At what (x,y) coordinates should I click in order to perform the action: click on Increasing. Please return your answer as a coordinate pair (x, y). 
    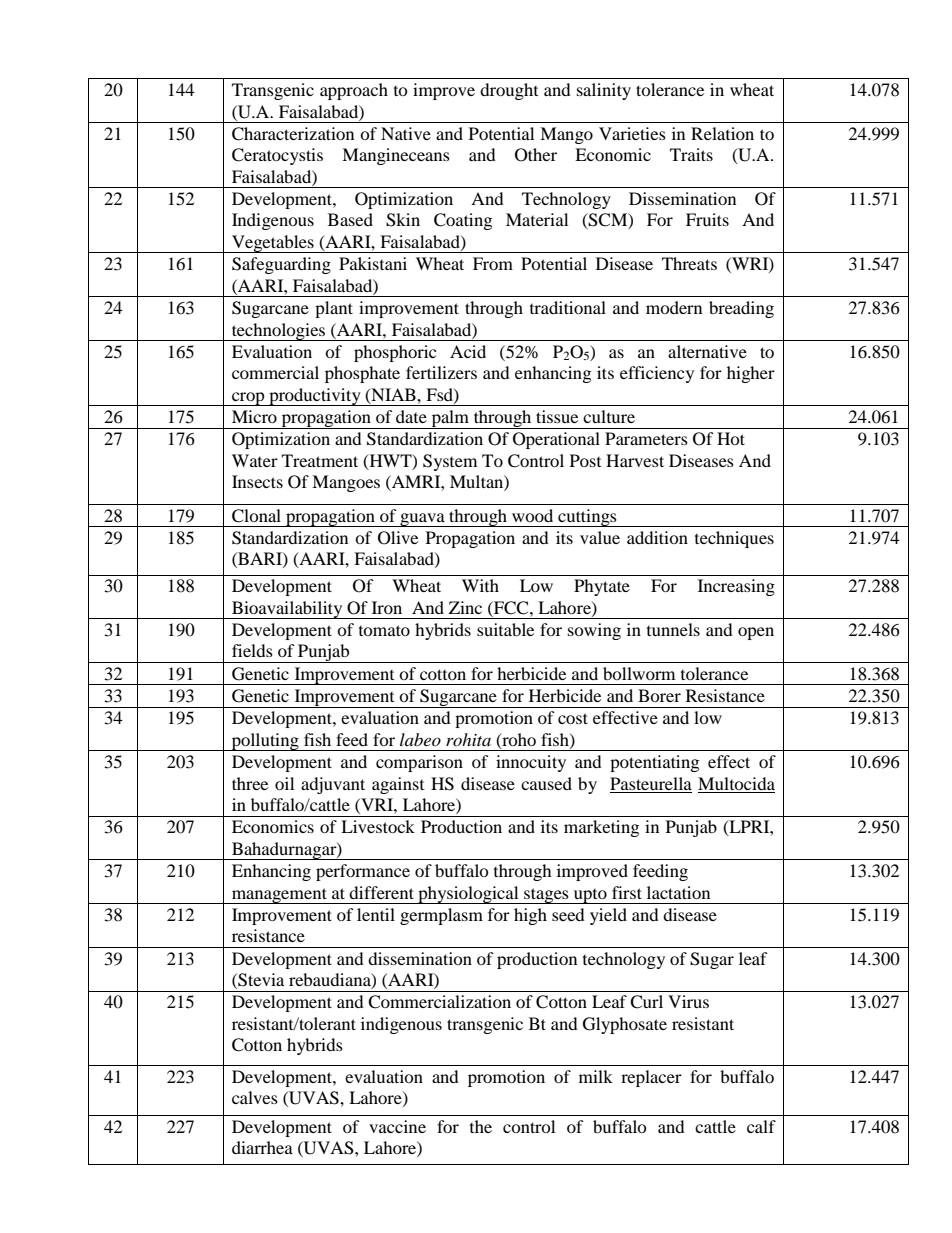
    Looking at the image, I should click on (736, 587).
